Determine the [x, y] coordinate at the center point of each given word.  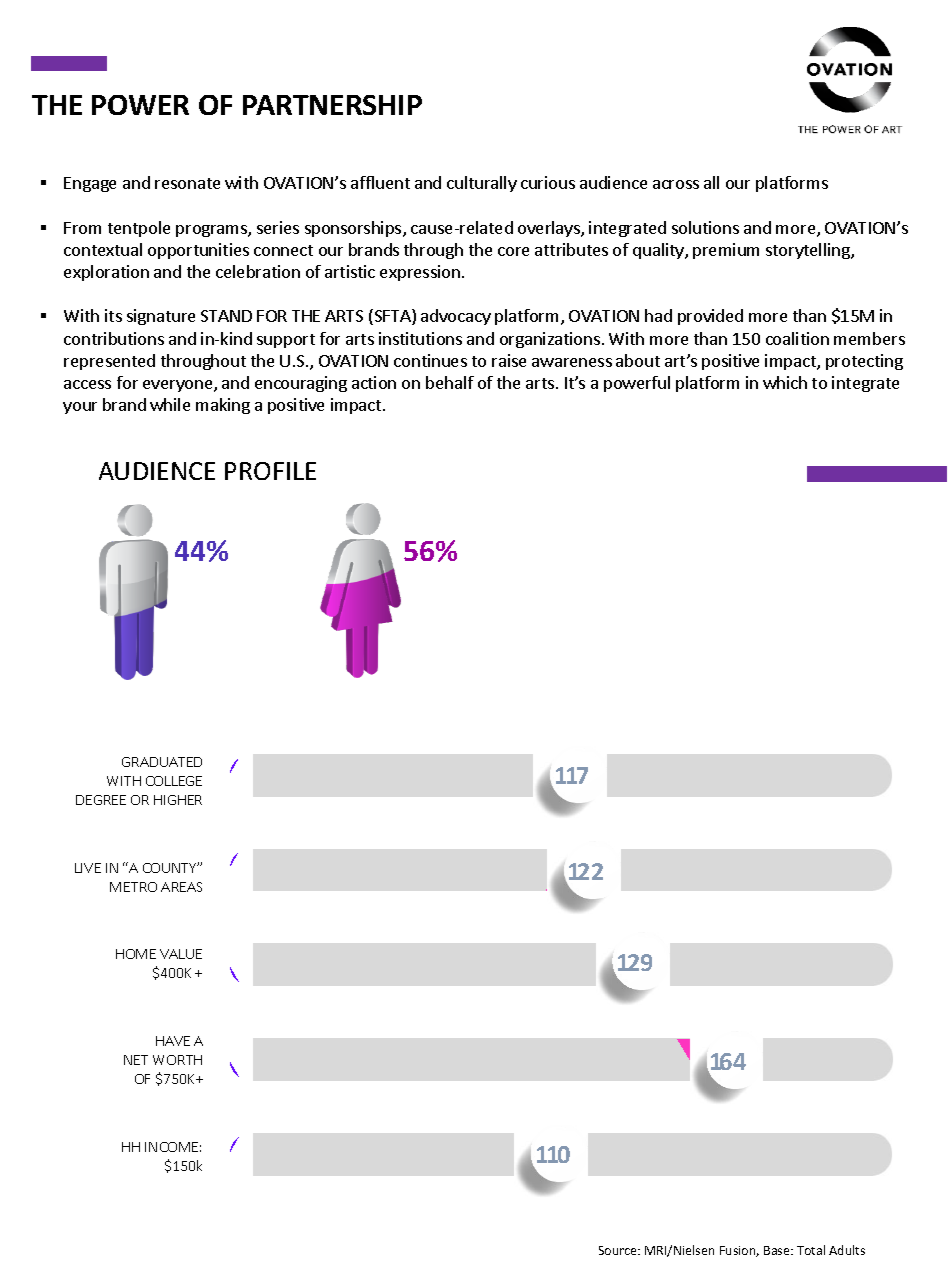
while [170, 404]
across [676, 184]
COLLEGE [174, 781]
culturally [482, 184]
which [785, 382]
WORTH [177, 1060]
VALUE [181, 954]
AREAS [181, 887]
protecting [864, 362]
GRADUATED [162, 762]
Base [778, 1250]
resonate [187, 183]
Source [619, 1250]
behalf [450, 382]
